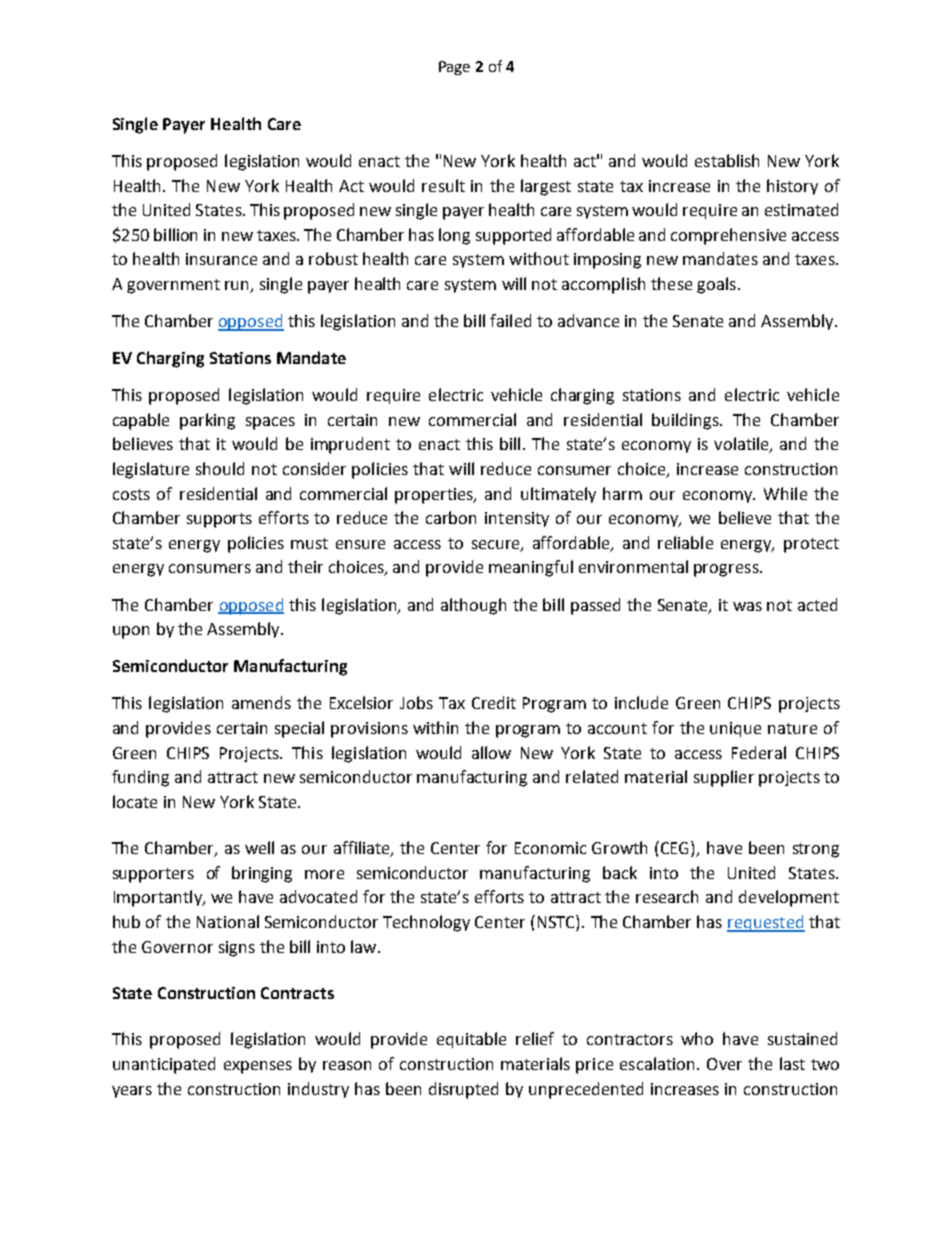 Image resolution: width=952 pixels, height=1233 pixels. What do you see at coordinates (164, 1065) in the screenshot?
I see `unanticipated` at bounding box center [164, 1065].
